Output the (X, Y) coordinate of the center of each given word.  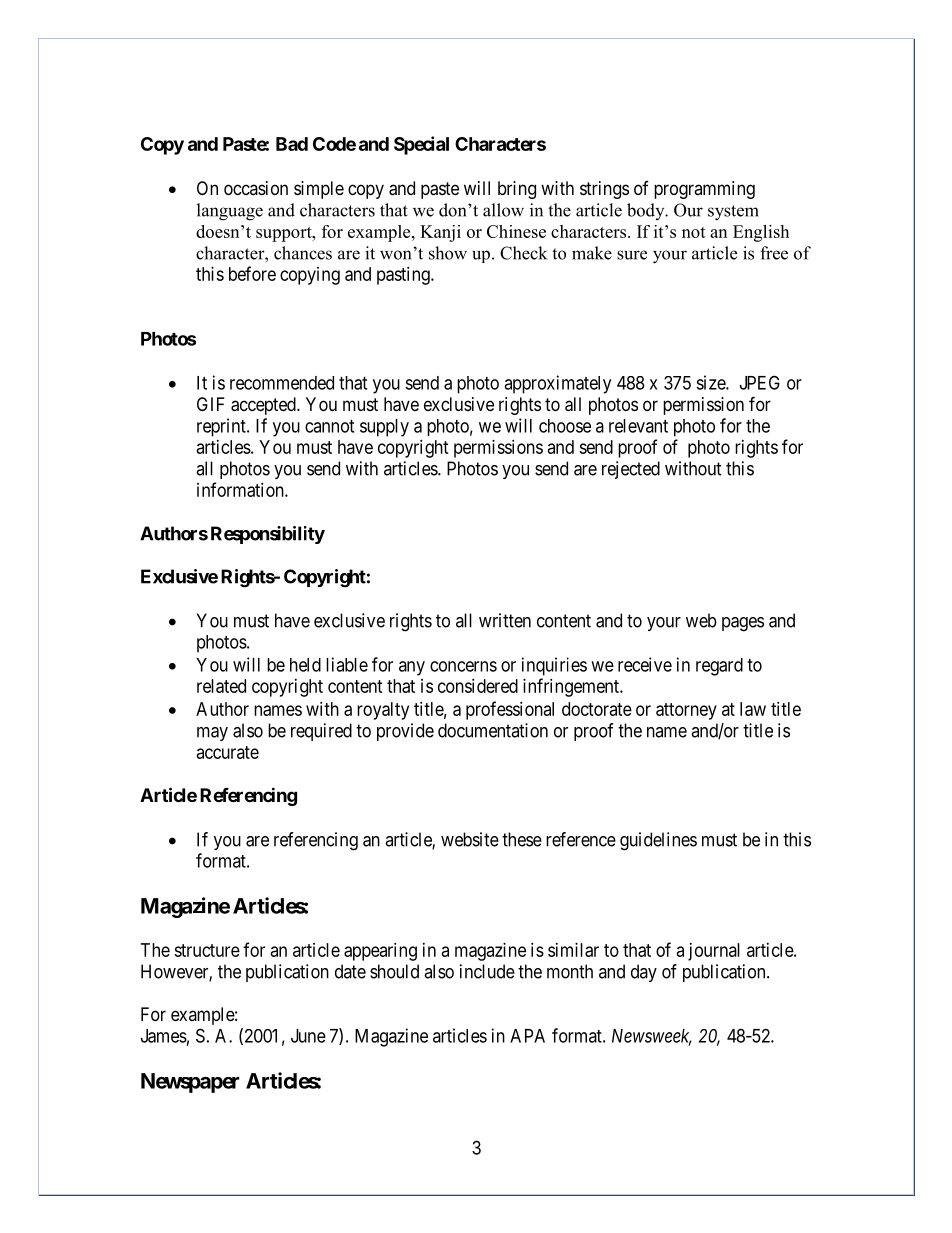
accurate (228, 752)
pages (743, 624)
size (711, 382)
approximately (557, 384)
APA (527, 1036)
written (505, 620)
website (470, 839)
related (221, 686)
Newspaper (190, 1083)
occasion (256, 188)
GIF (211, 404)
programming (704, 190)
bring (517, 190)
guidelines (658, 841)
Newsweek (651, 1037)
